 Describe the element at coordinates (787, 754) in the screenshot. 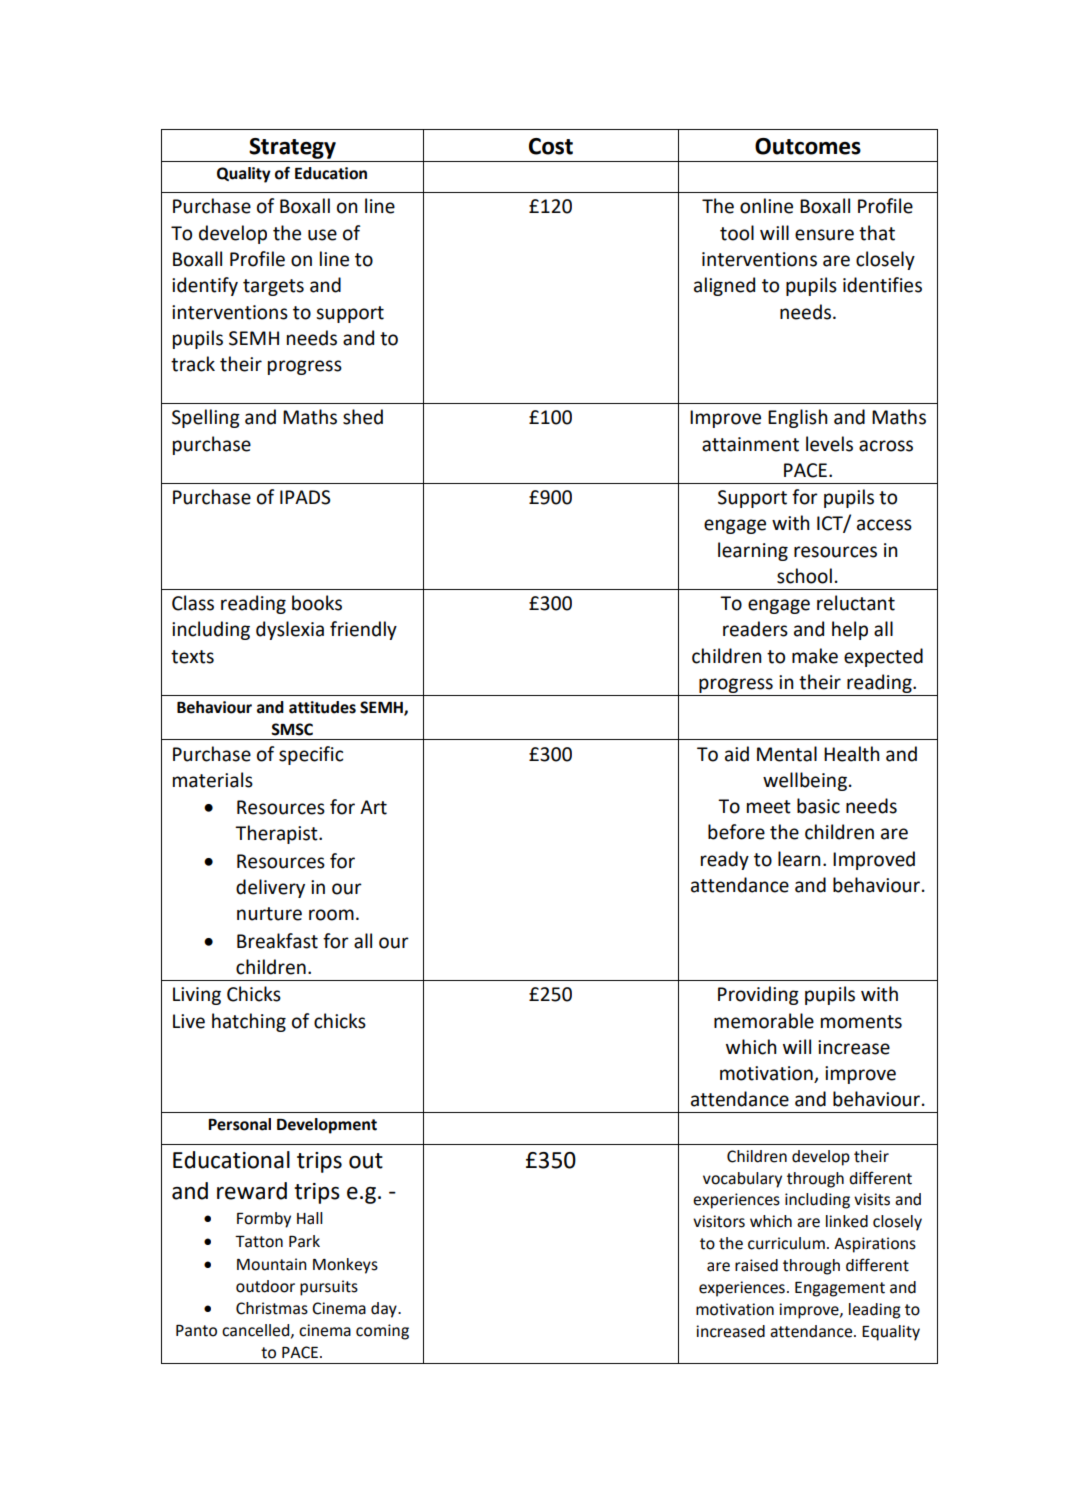

I see `Mental` at that location.
